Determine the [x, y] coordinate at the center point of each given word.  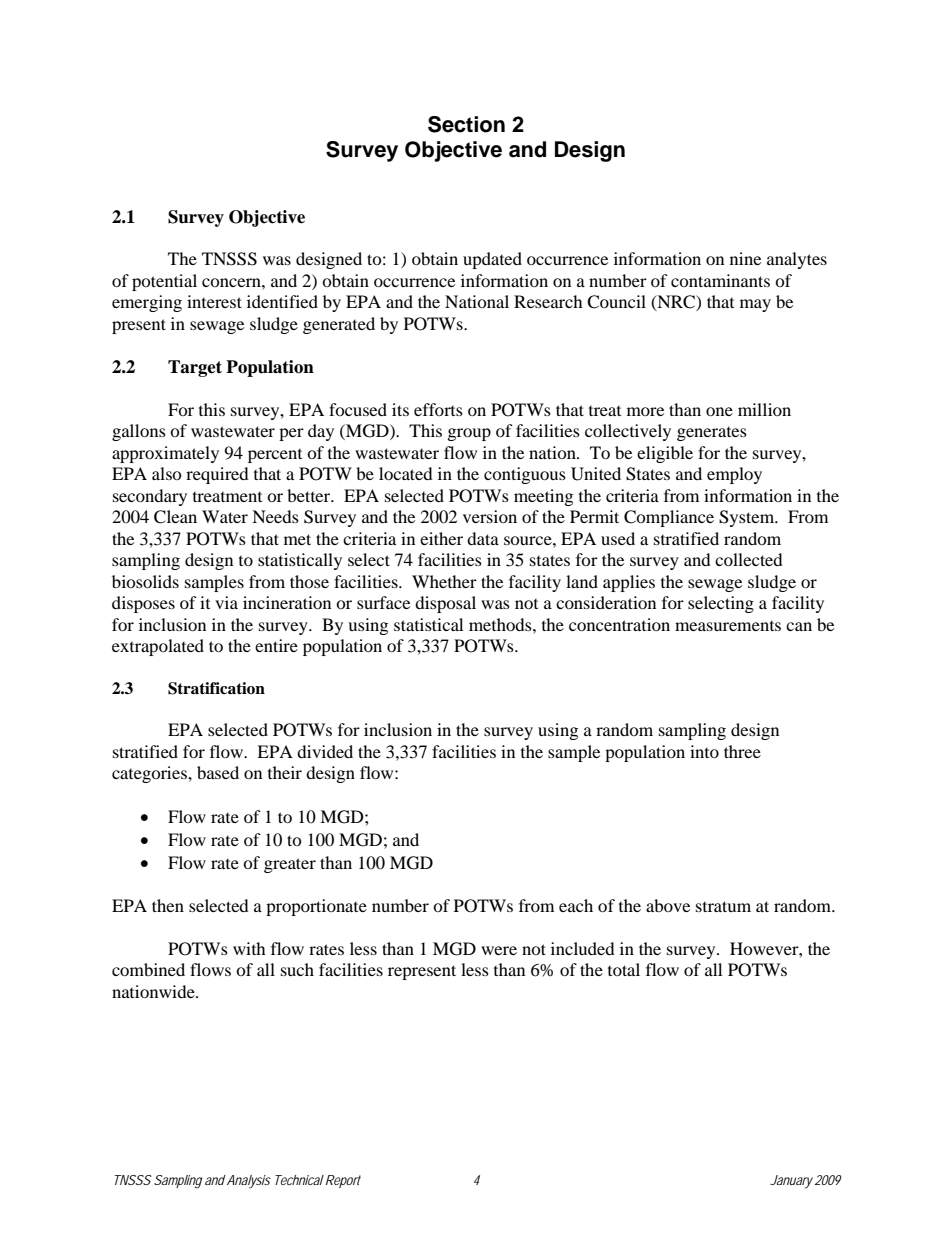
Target [195, 368]
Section [466, 124]
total [624, 969]
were [499, 950]
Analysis [249, 1181]
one [719, 411]
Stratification [216, 688]
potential [164, 282]
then [168, 905]
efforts [438, 409]
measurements [728, 626]
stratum [723, 906]
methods [501, 624]
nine [745, 258]
